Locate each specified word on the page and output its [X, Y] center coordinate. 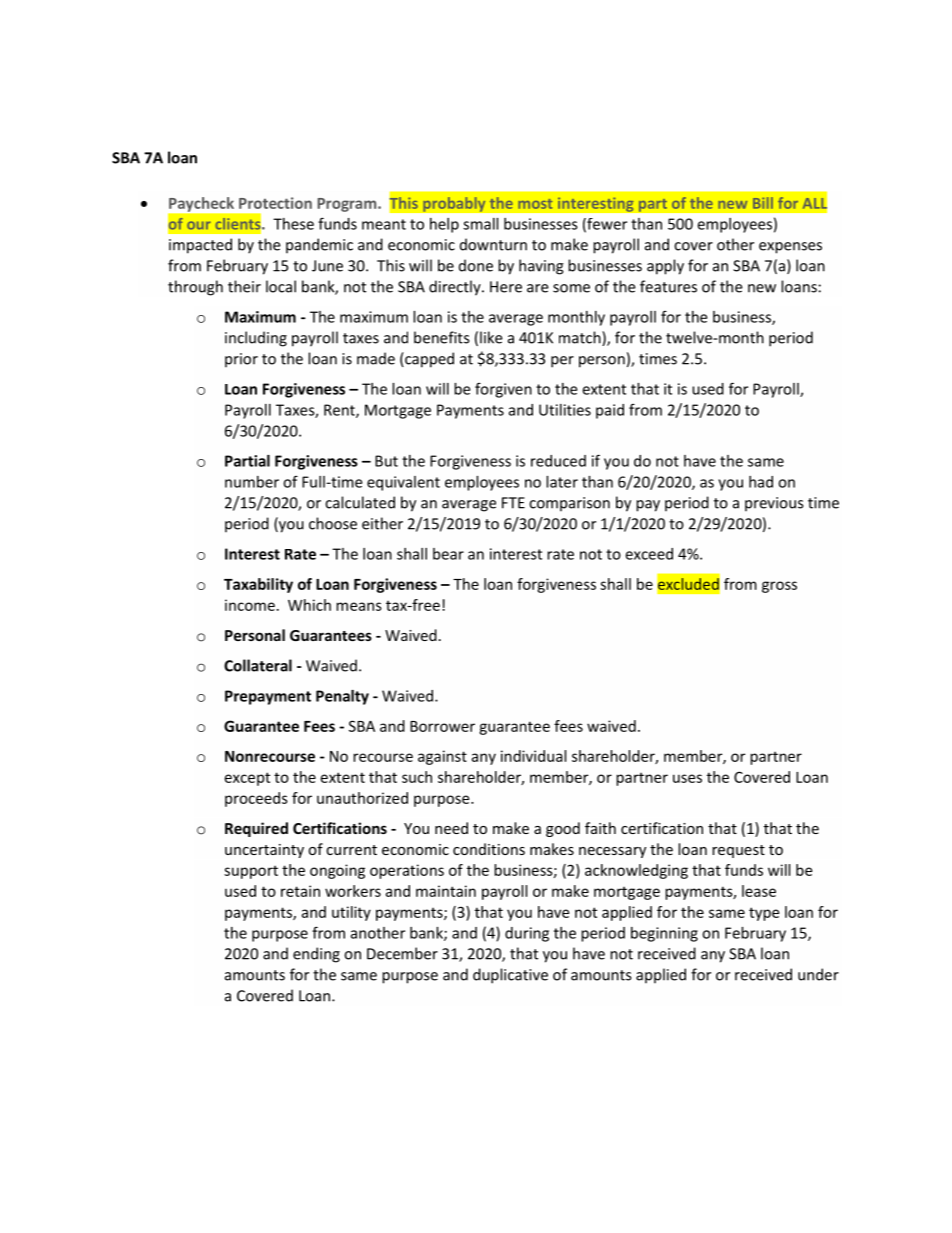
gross [779, 587]
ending [316, 955]
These [293, 224]
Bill [763, 203]
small [480, 224]
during [527, 934]
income [250, 605]
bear [448, 554]
